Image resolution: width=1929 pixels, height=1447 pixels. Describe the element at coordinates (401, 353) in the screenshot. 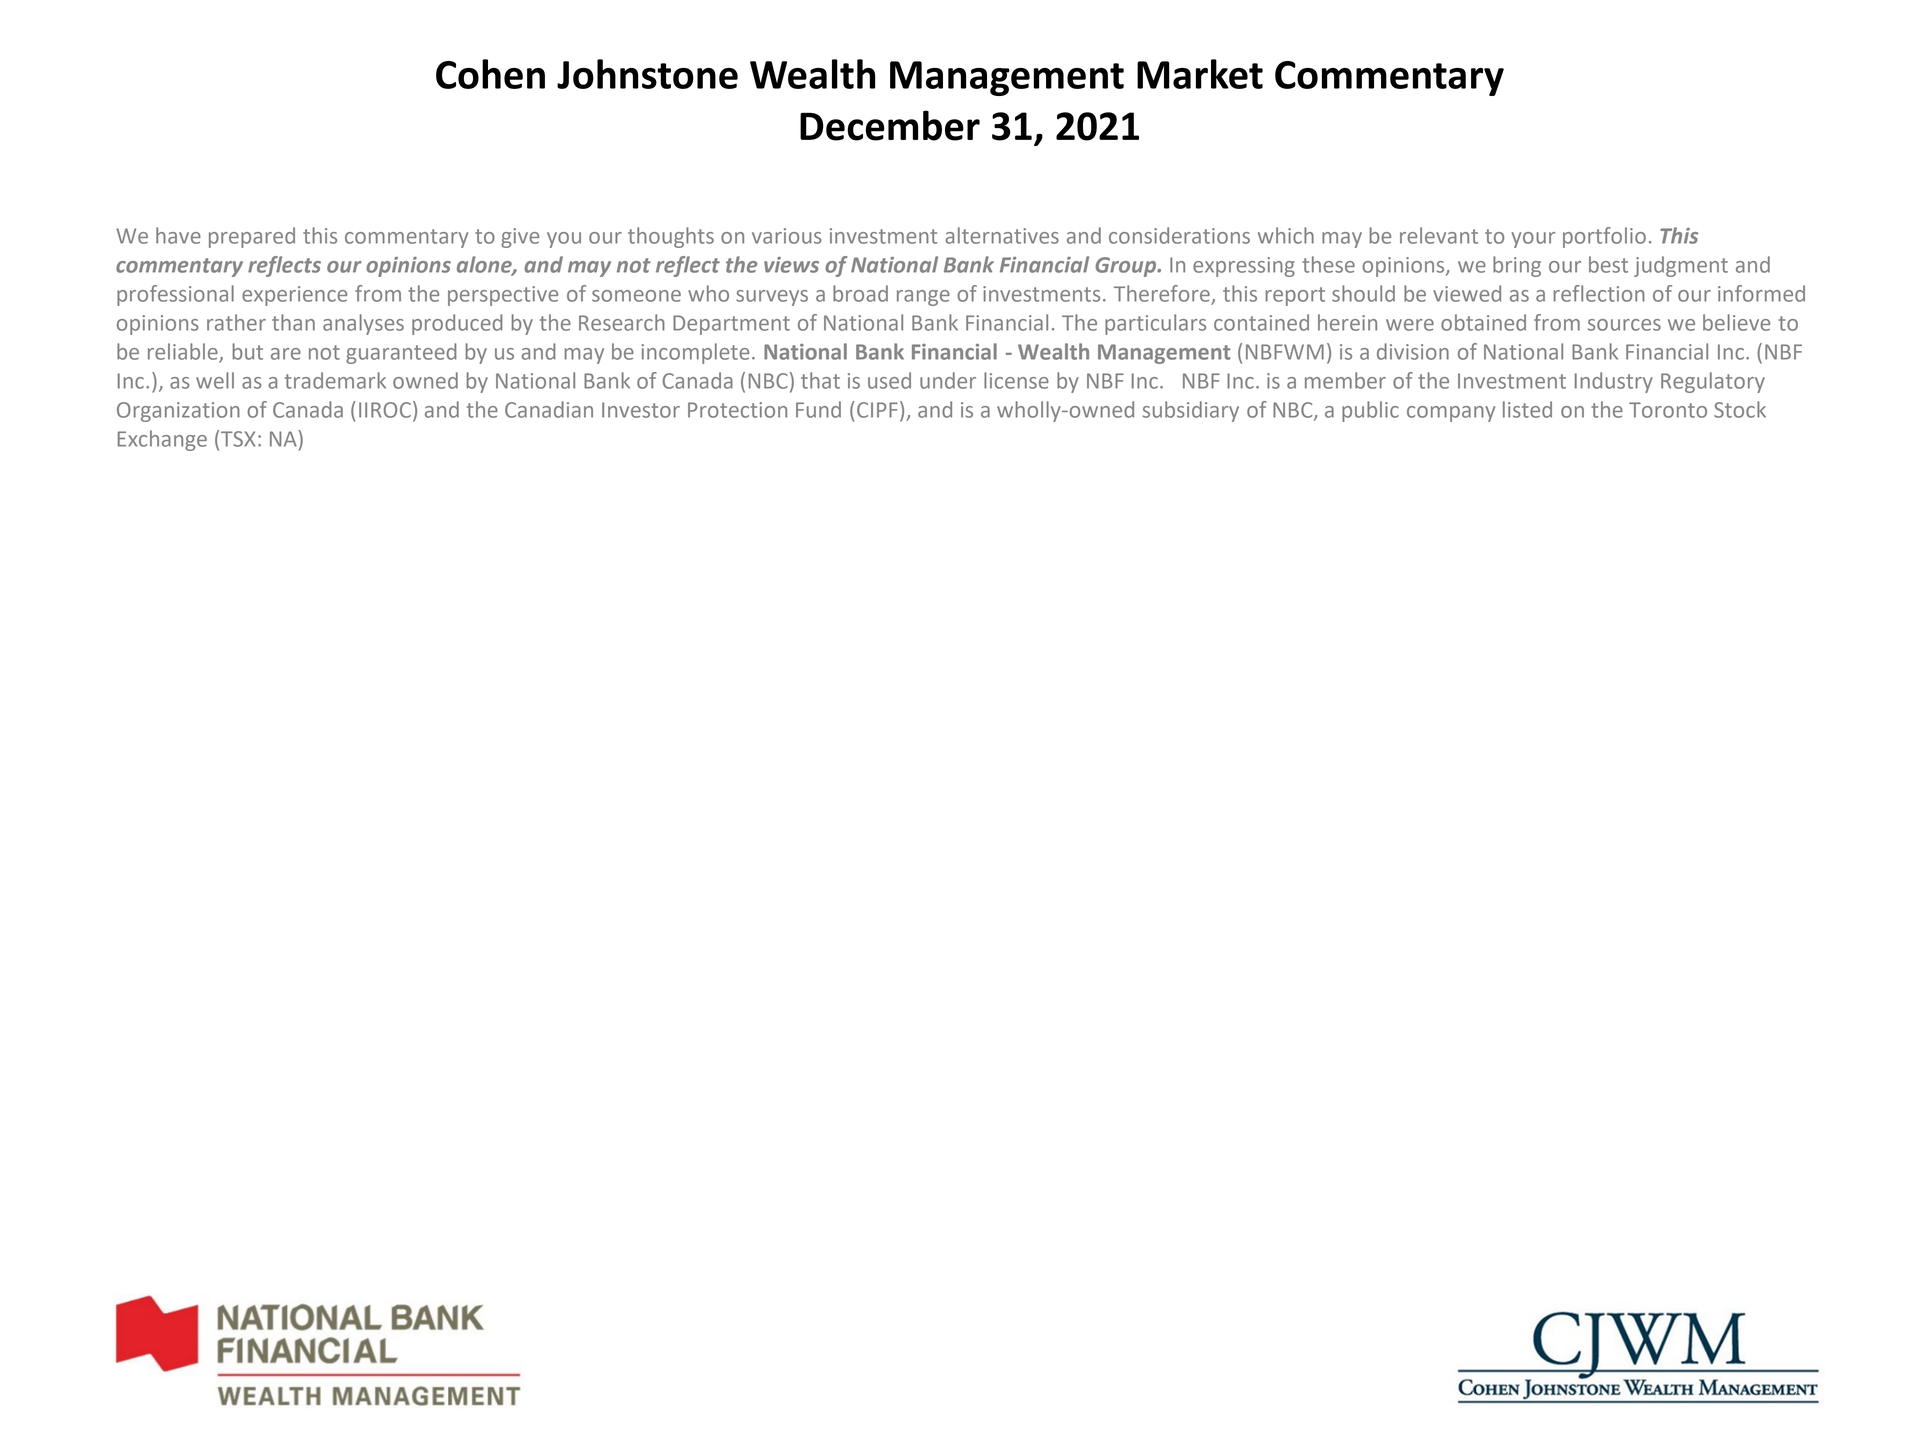

I see `guaranteed` at that location.
